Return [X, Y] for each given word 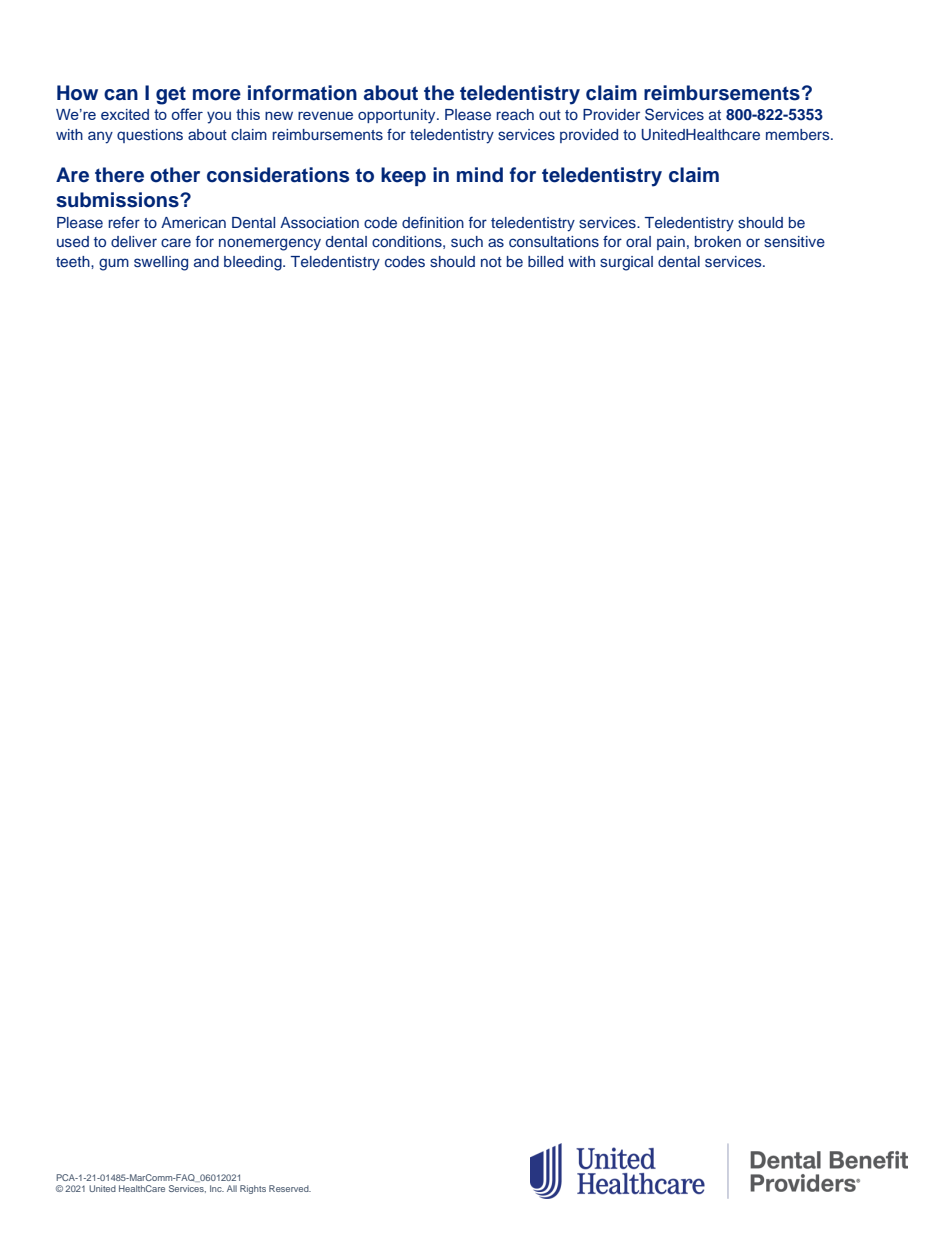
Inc [217, 1188]
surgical [626, 263]
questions [150, 136]
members [799, 134]
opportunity [398, 116]
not [491, 262]
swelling [161, 263]
